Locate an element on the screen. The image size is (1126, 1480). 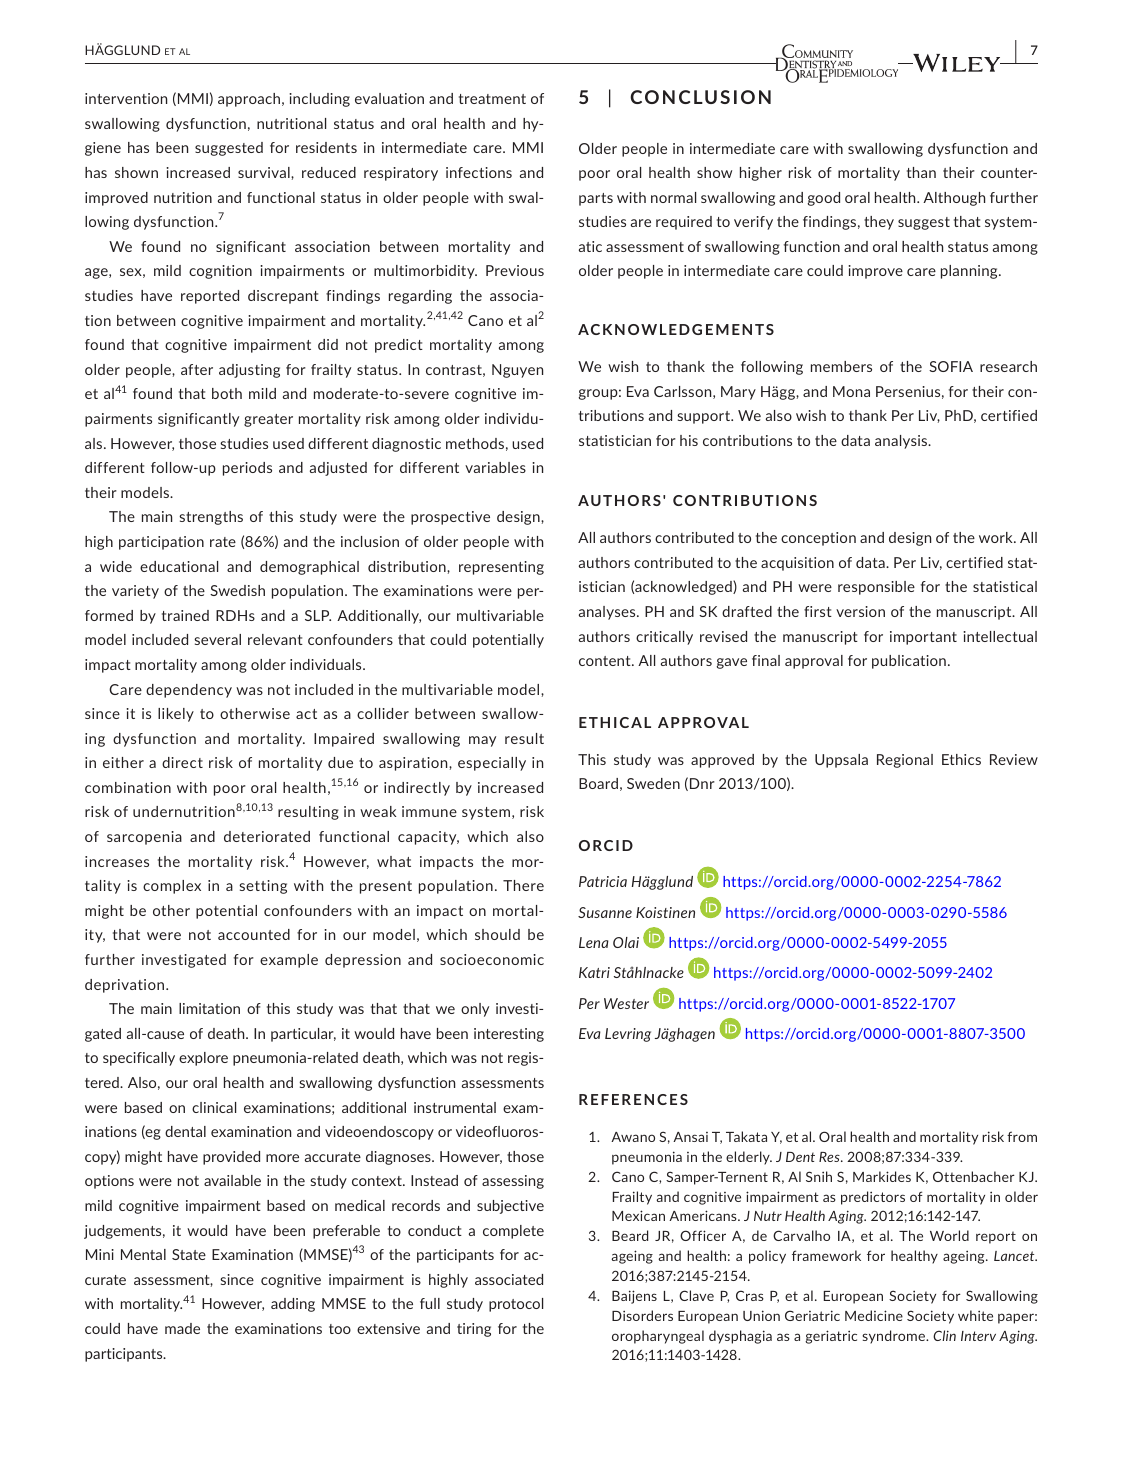
explore is located at coordinates (203, 1059).
